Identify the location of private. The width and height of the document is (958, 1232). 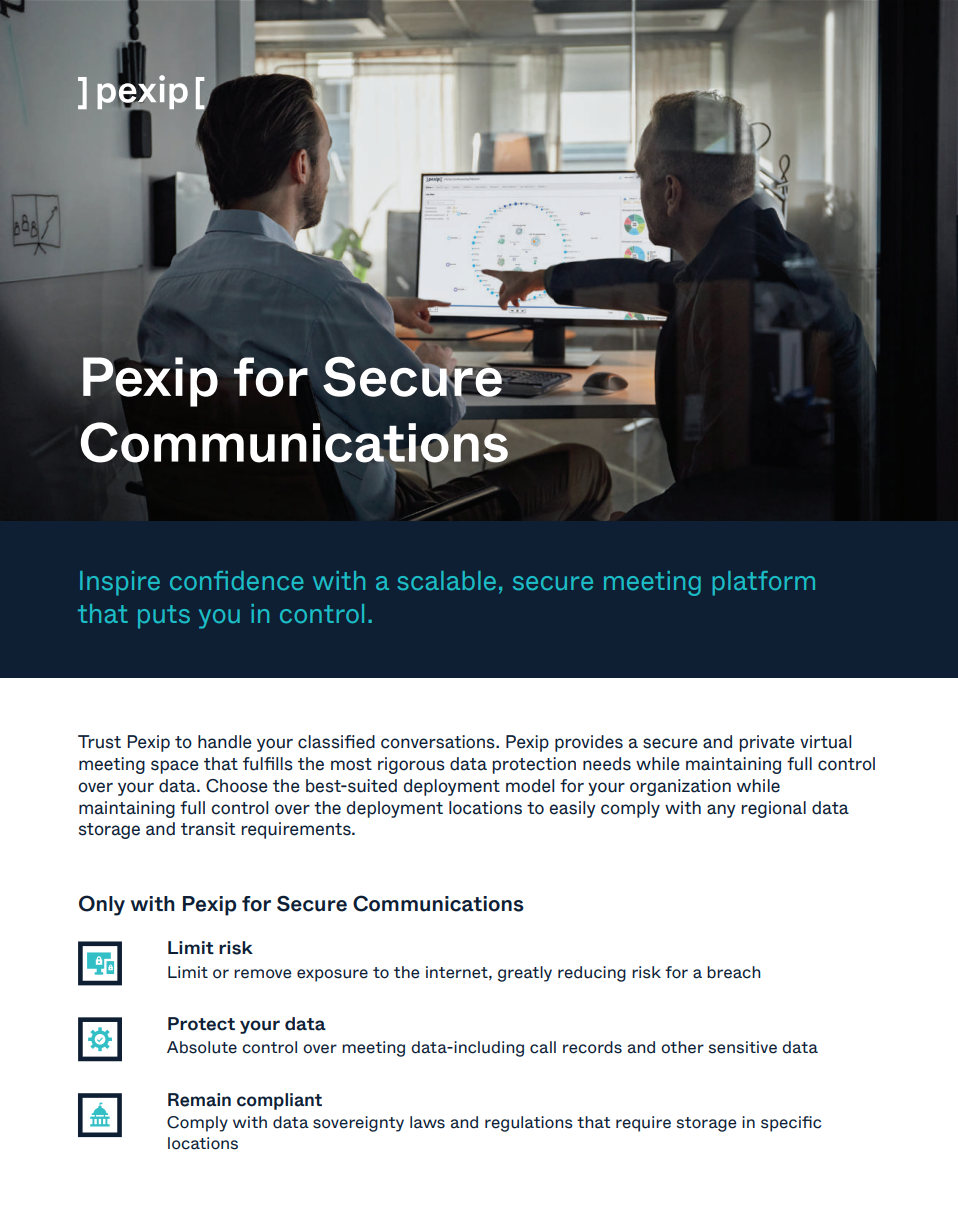
(767, 743).
